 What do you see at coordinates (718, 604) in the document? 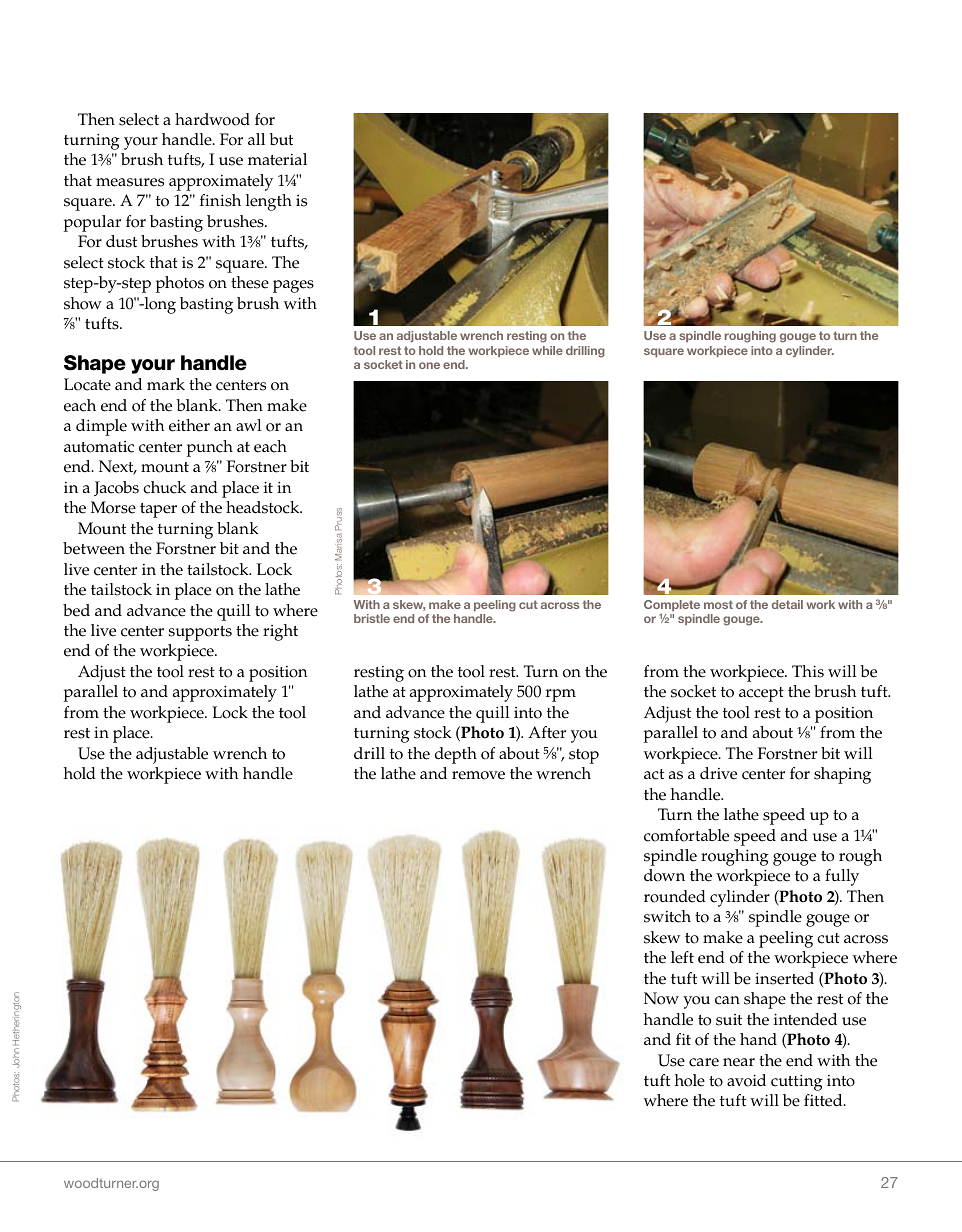
I see `most` at bounding box center [718, 604].
